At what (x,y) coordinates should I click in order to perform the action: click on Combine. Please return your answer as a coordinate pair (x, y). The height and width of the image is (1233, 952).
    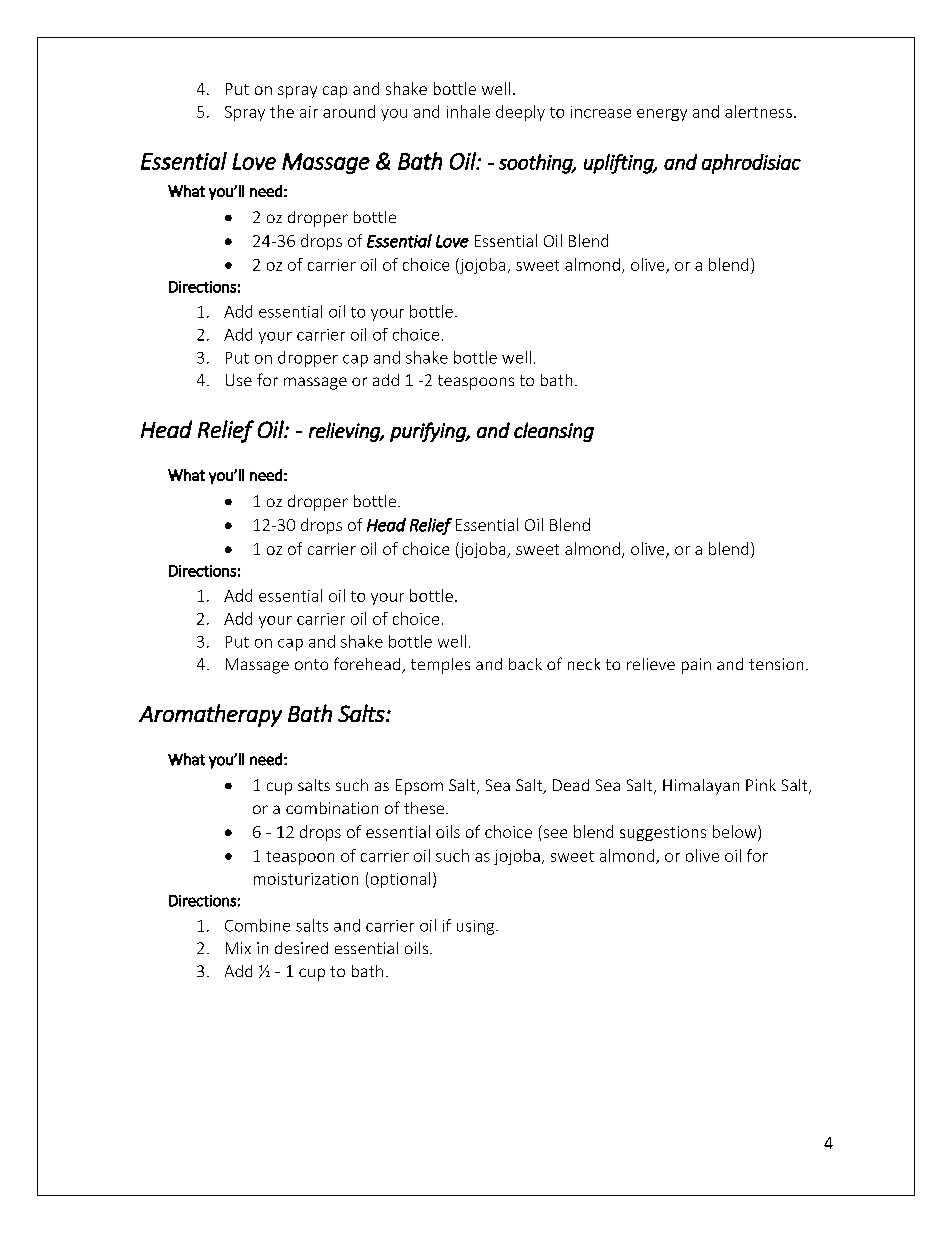
    Looking at the image, I should click on (257, 925).
